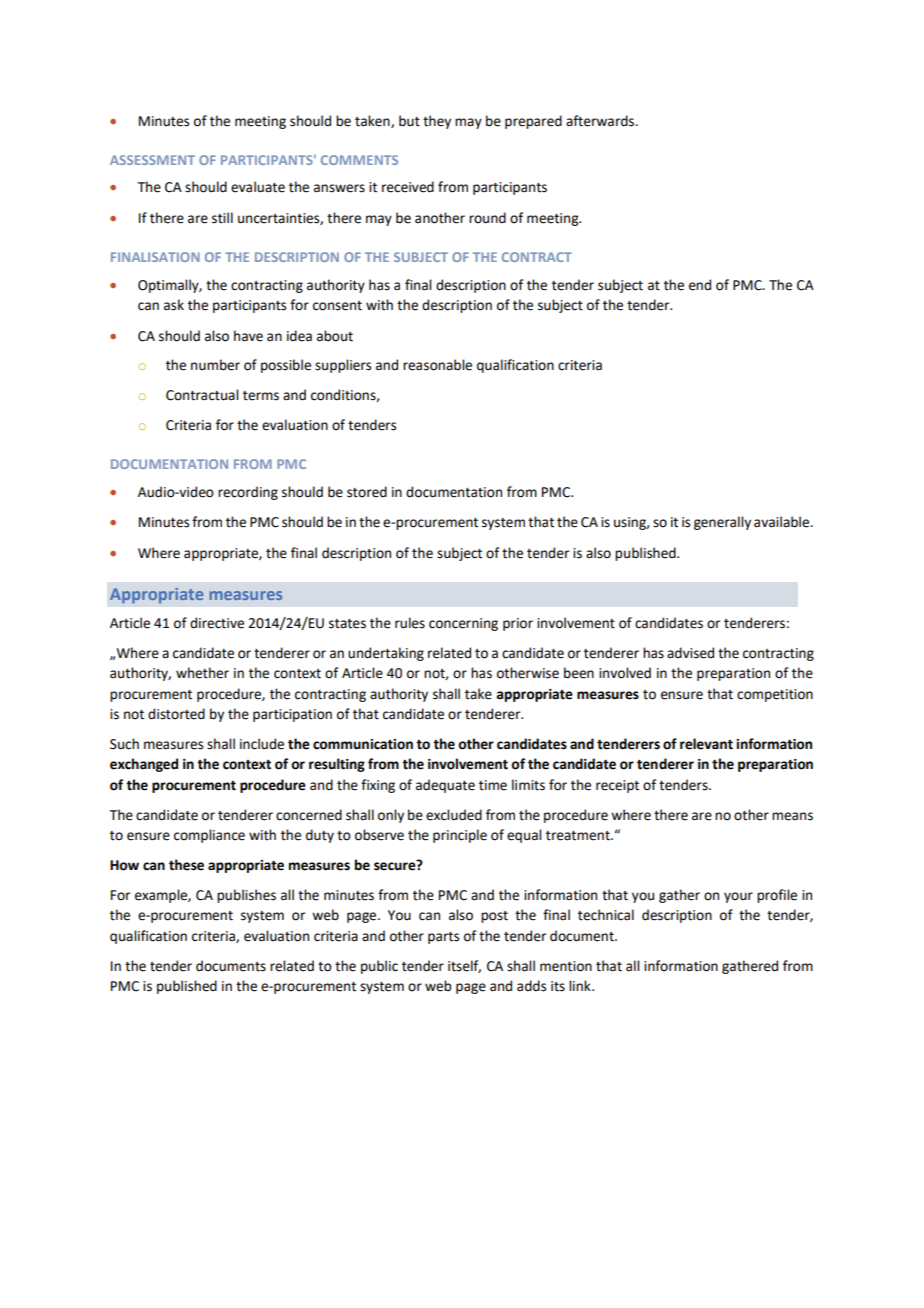  I want to click on afterwards, so click(601, 121).
